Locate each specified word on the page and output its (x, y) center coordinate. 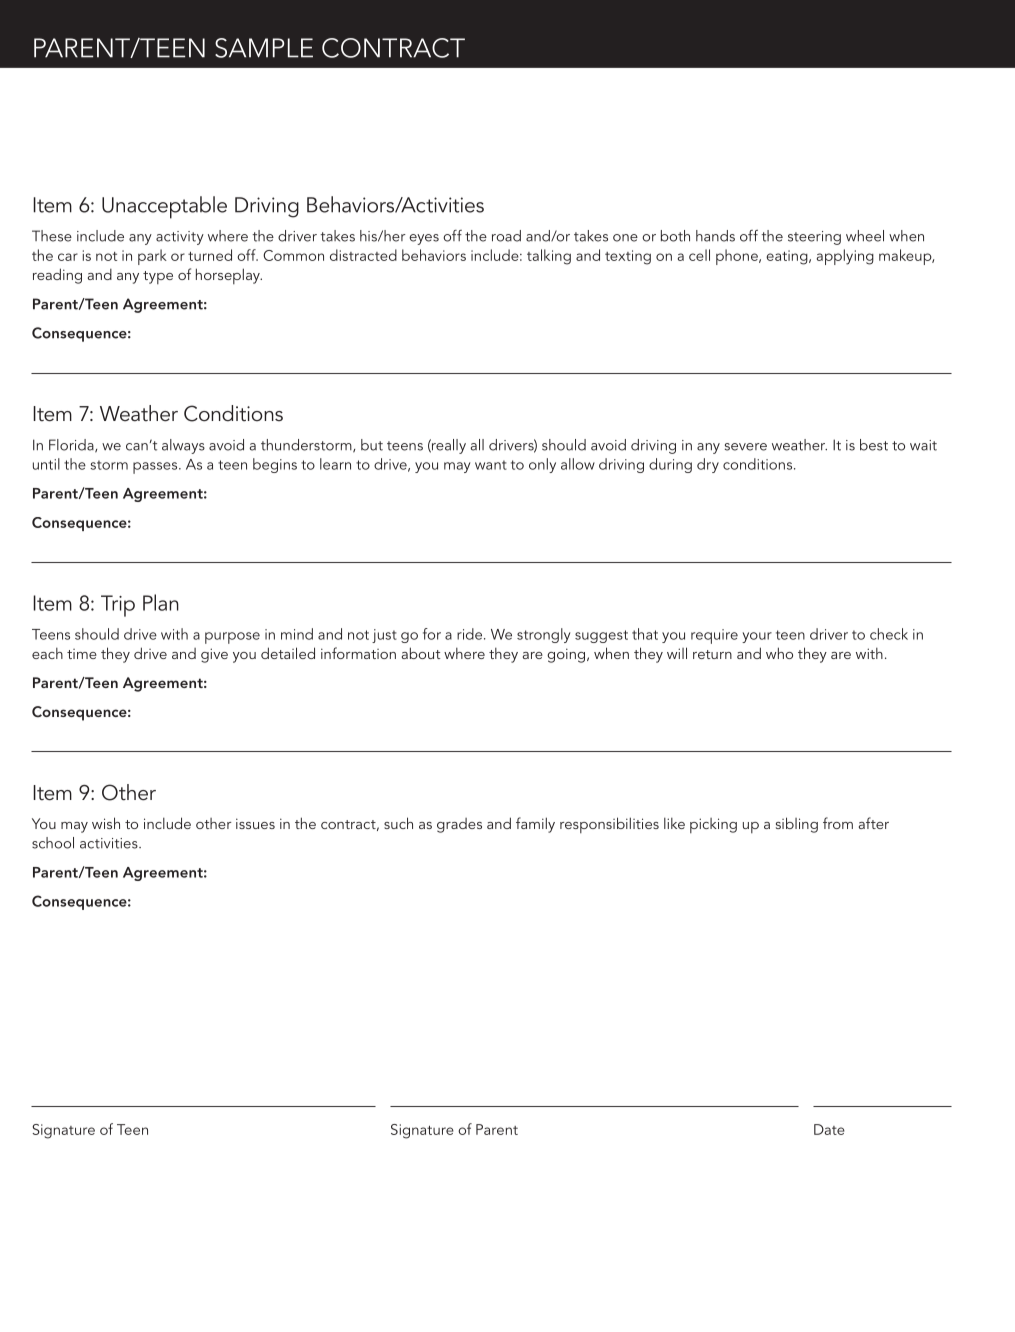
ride (471, 634)
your (757, 637)
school (53, 843)
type (158, 277)
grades (459, 825)
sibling (797, 825)
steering (814, 238)
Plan (161, 602)
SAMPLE (264, 48)
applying (845, 257)
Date (829, 1129)
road (506, 236)
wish (106, 823)
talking (549, 257)
